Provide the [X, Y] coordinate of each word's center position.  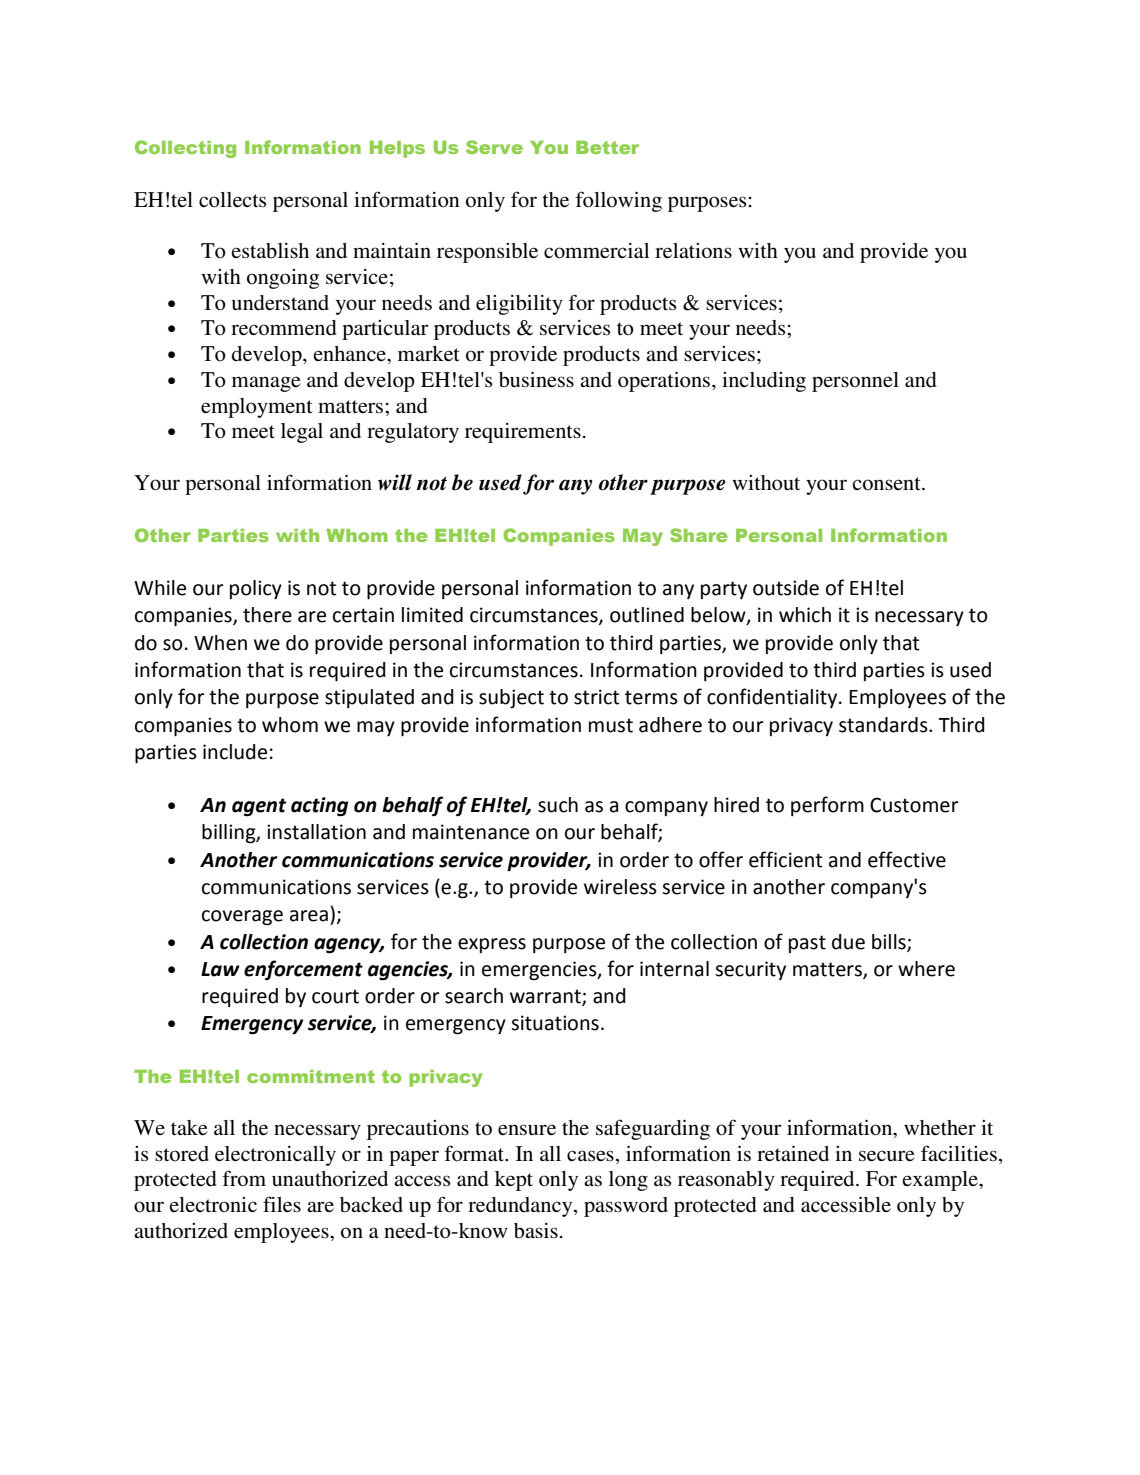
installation [316, 832]
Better [607, 147]
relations [693, 251]
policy [256, 589]
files [282, 1204]
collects [232, 200]
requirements [523, 433]
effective [907, 859]
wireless [620, 887]
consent [887, 484]
